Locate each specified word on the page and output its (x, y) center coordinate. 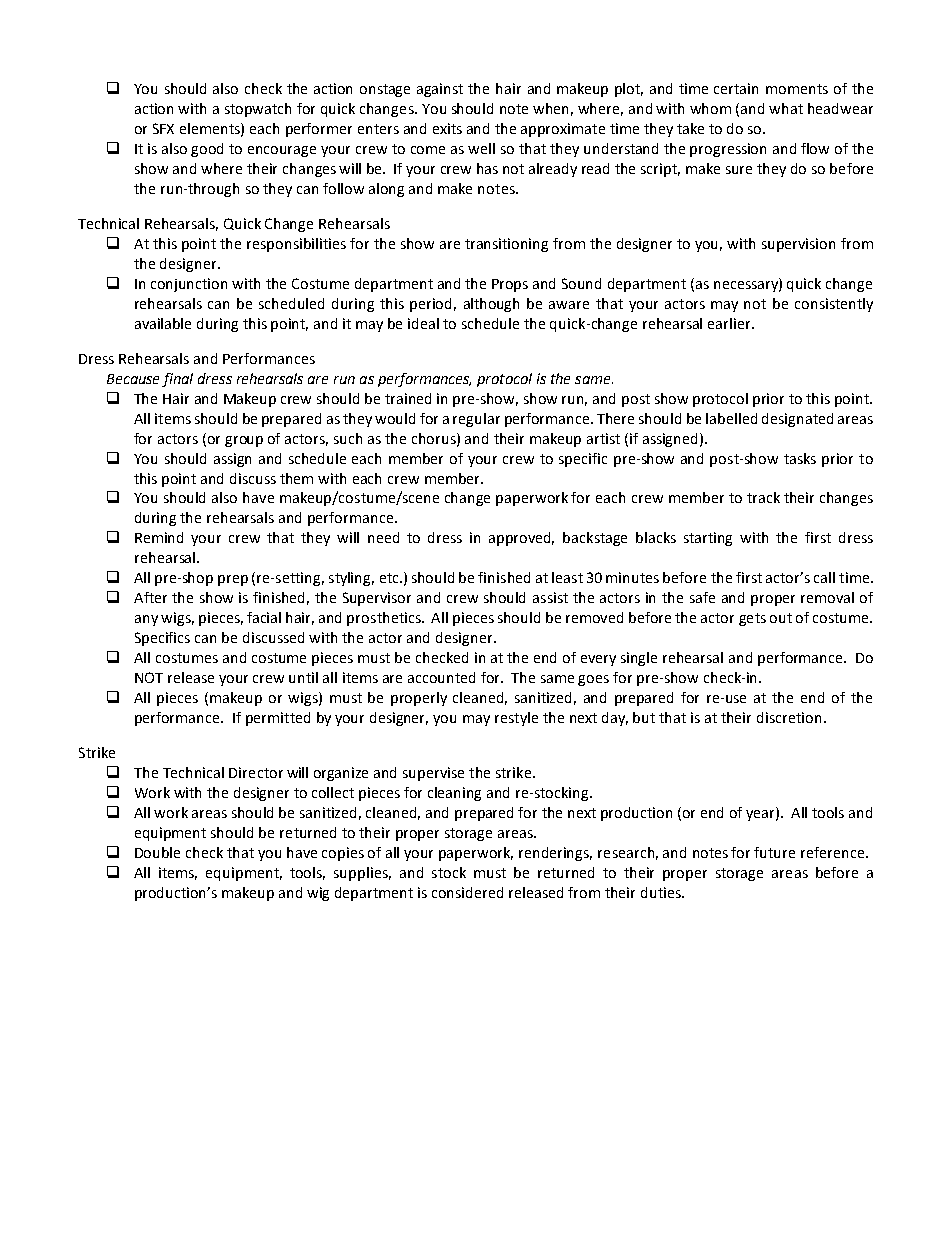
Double (157, 852)
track (763, 497)
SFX (163, 128)
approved (521, 539)
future (774, 852)
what (786, 108)
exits (447, 128)
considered (467, 892)
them (296, 478)
